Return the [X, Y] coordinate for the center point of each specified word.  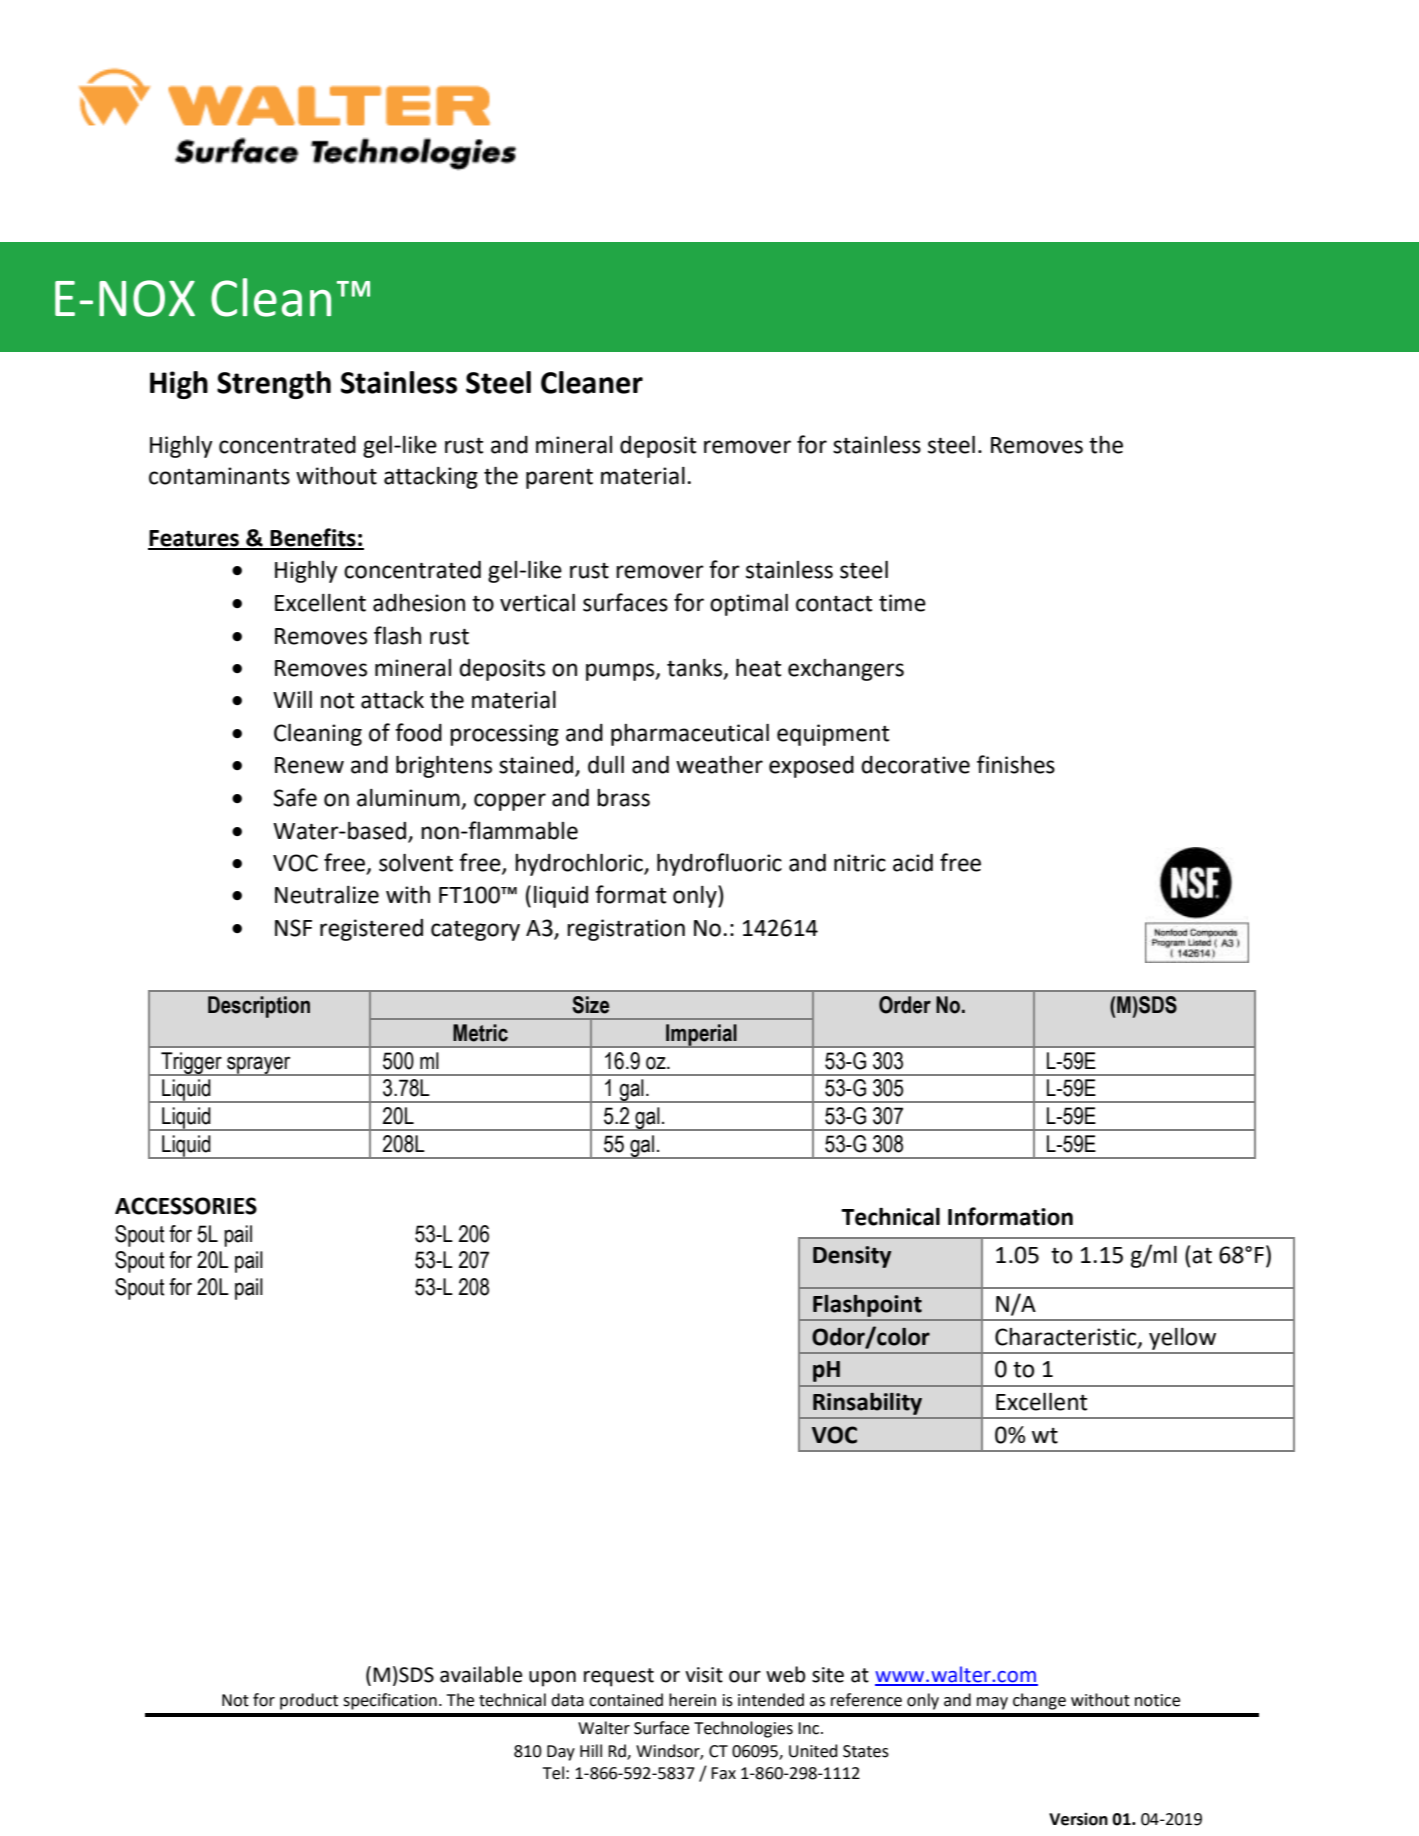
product [309, 1701]
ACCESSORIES [186, 1206]
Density [852, 1257]
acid [913, 863]
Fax [723, 1773]
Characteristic [1067, 1338]
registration [626, 930]
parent [559, 479]
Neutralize [327, 895]
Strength [274, 385]
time [902, 603]
